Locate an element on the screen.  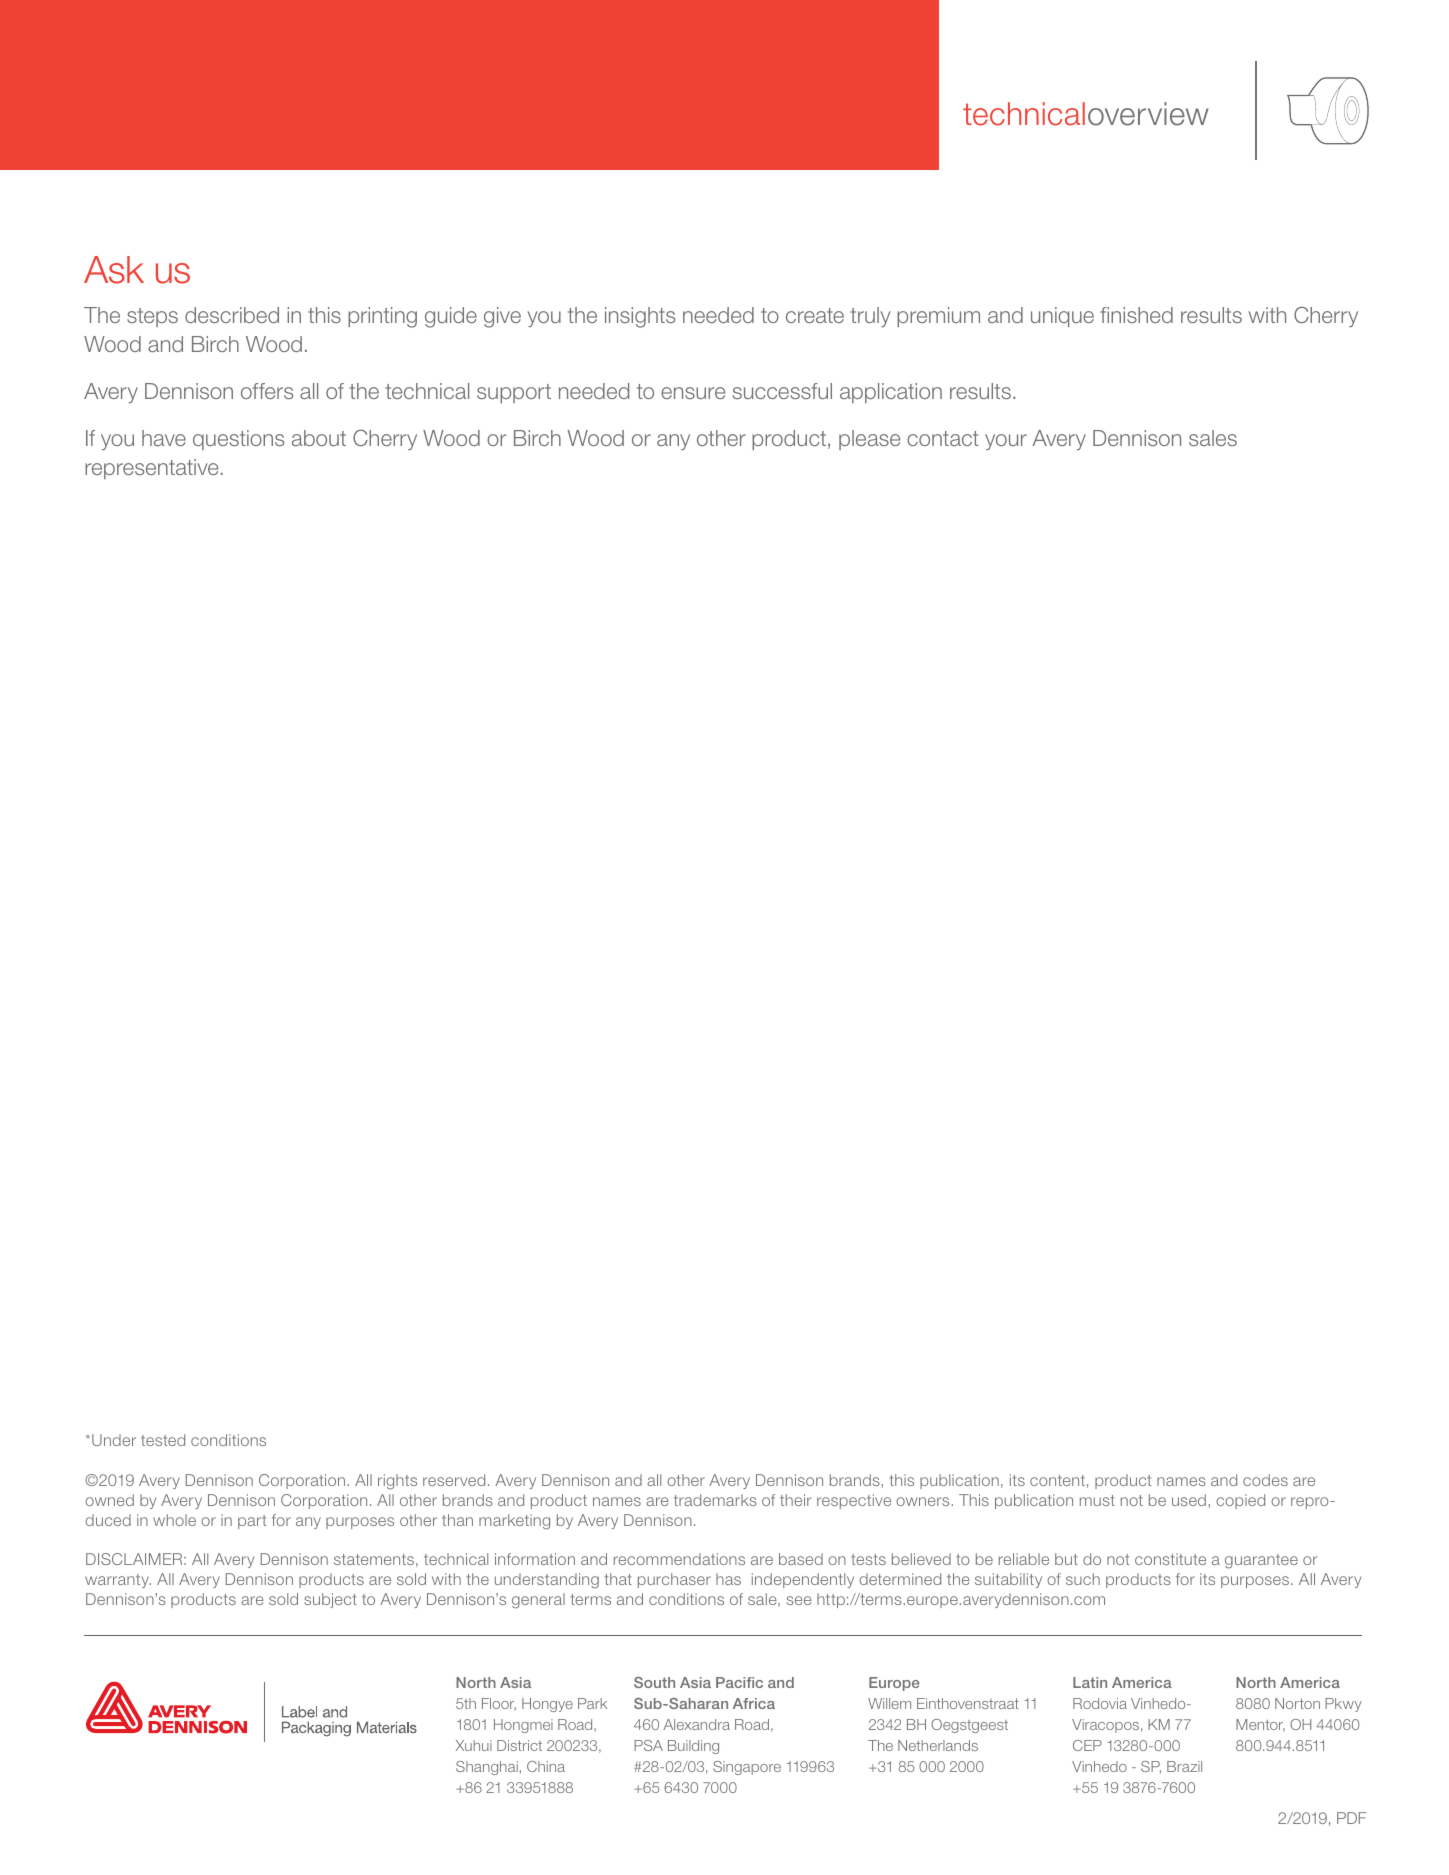
your is located at coordinates (1006, 442).
